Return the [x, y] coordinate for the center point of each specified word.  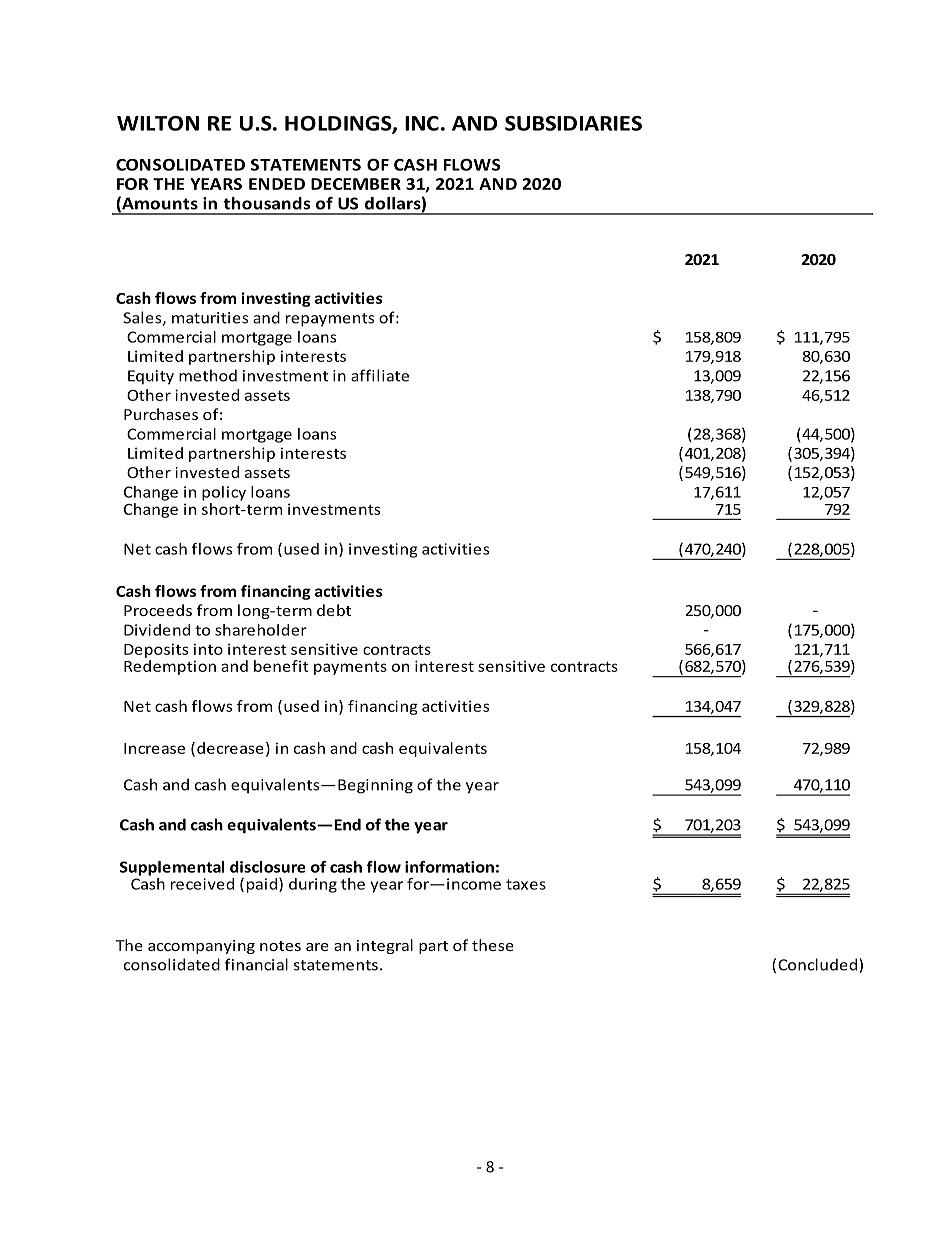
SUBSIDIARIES [573, 123]
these [493, 945]
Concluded [819, 965]
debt [334, 610]
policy [224, 493]
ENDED [277, 184]
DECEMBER [356, 184]
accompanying [201, 947]
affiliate [380, 375]
